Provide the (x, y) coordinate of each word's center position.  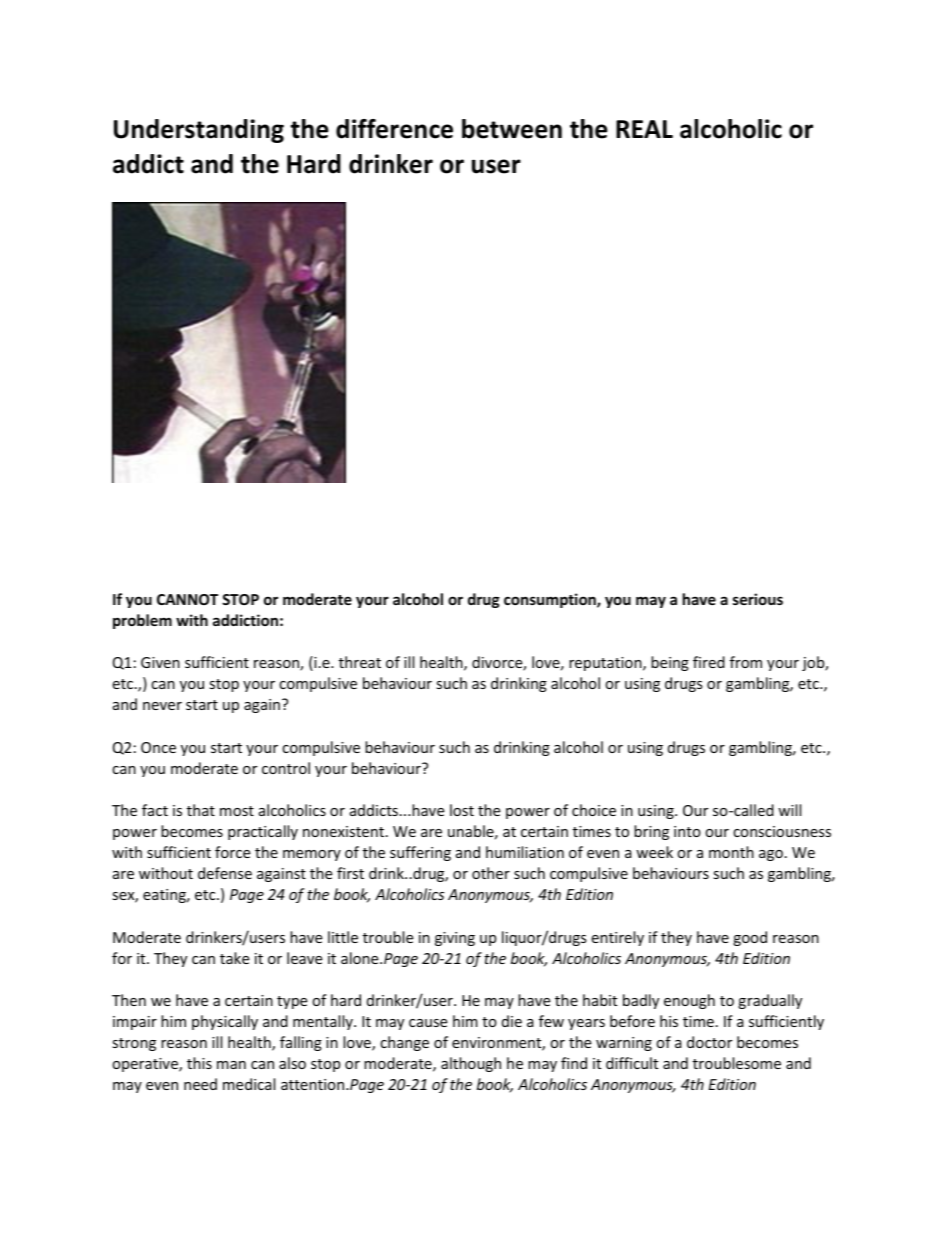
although (471, 1064)
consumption (551, 600)
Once (158, 747)
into (687, 831)
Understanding (199, 131)
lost (462, 810)
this (199, 1063)
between (512, 129)
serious (758, 599)
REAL (644, 129)
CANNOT (187, 599)
